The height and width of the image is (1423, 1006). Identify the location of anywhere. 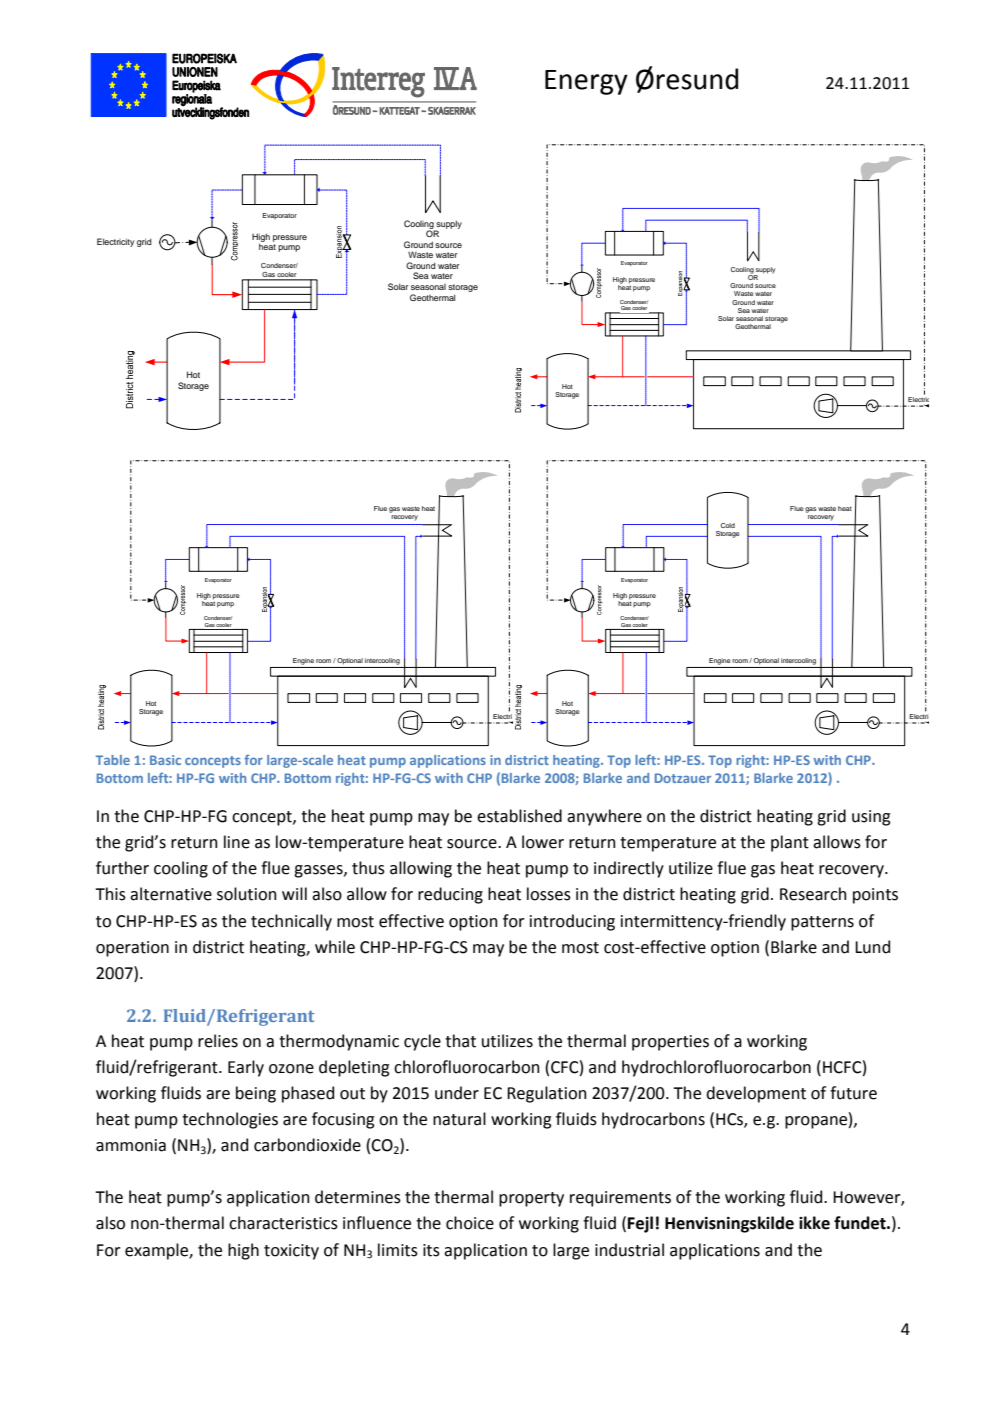
(604, 817).
